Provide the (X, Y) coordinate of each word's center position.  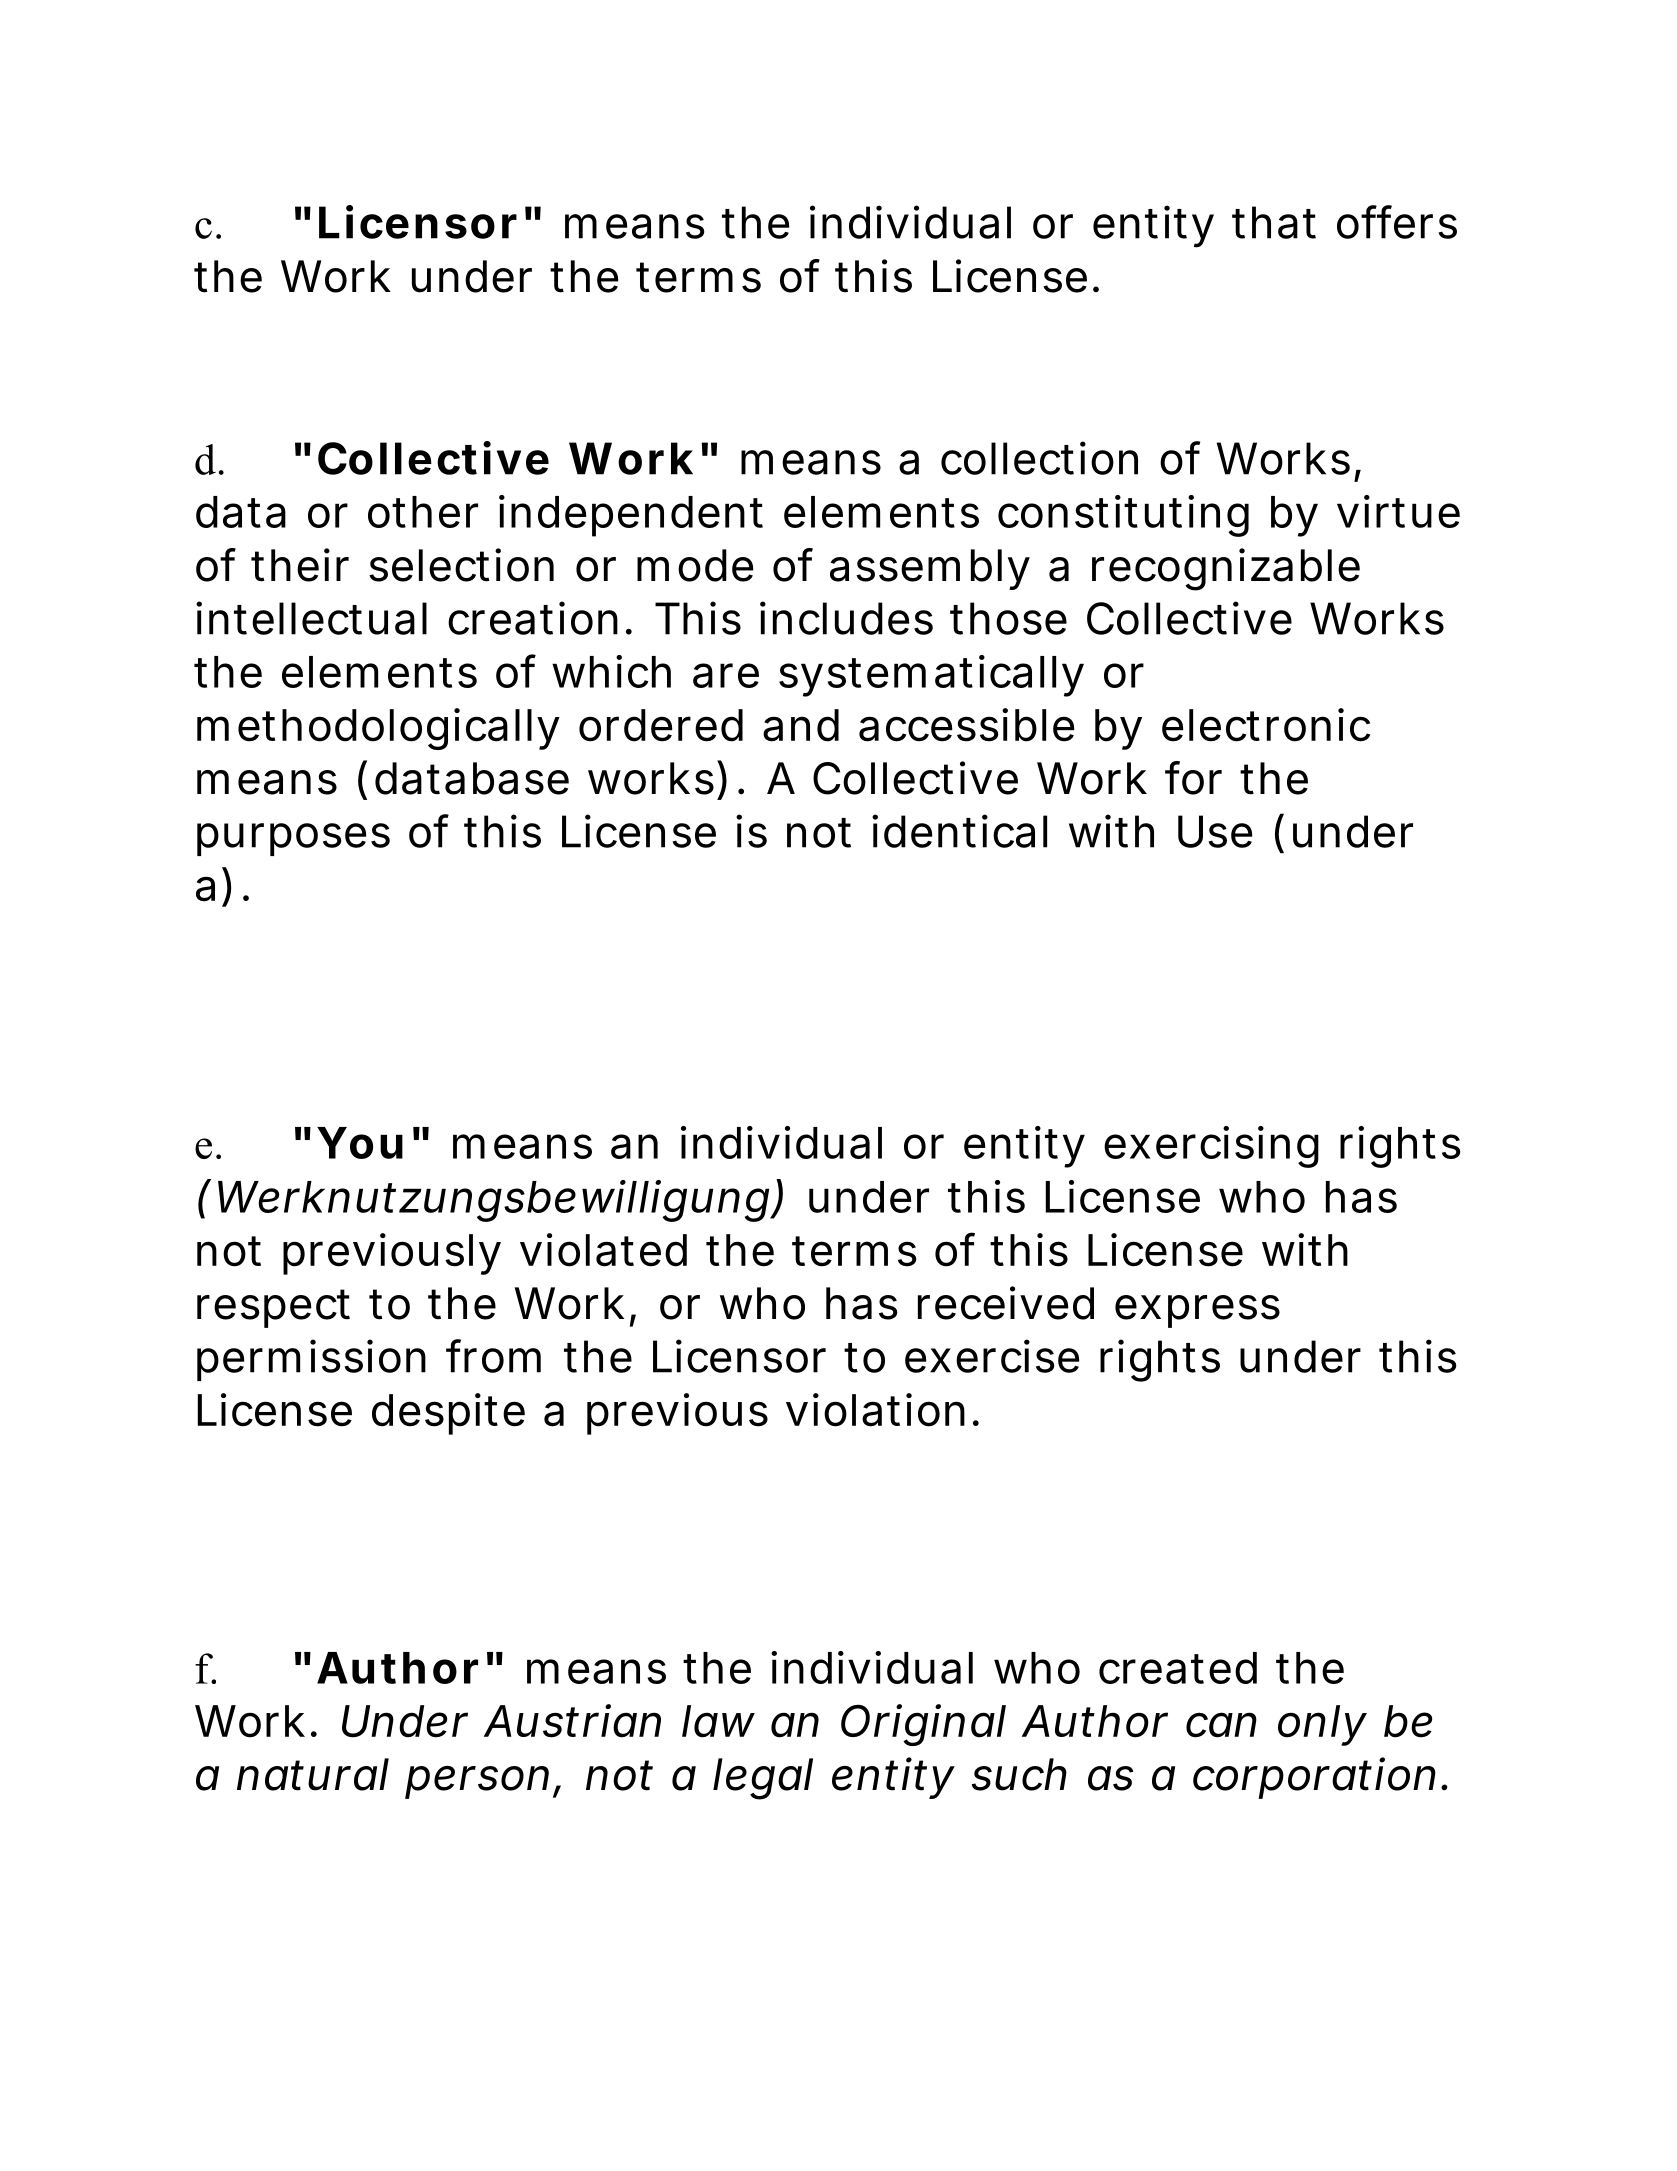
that (1274, 222)
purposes (293, 839)
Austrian (572, 1721)
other (423, 512)
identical (959, 831)
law (718, 1721)
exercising (1211, 1147)
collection (1039, 458)
